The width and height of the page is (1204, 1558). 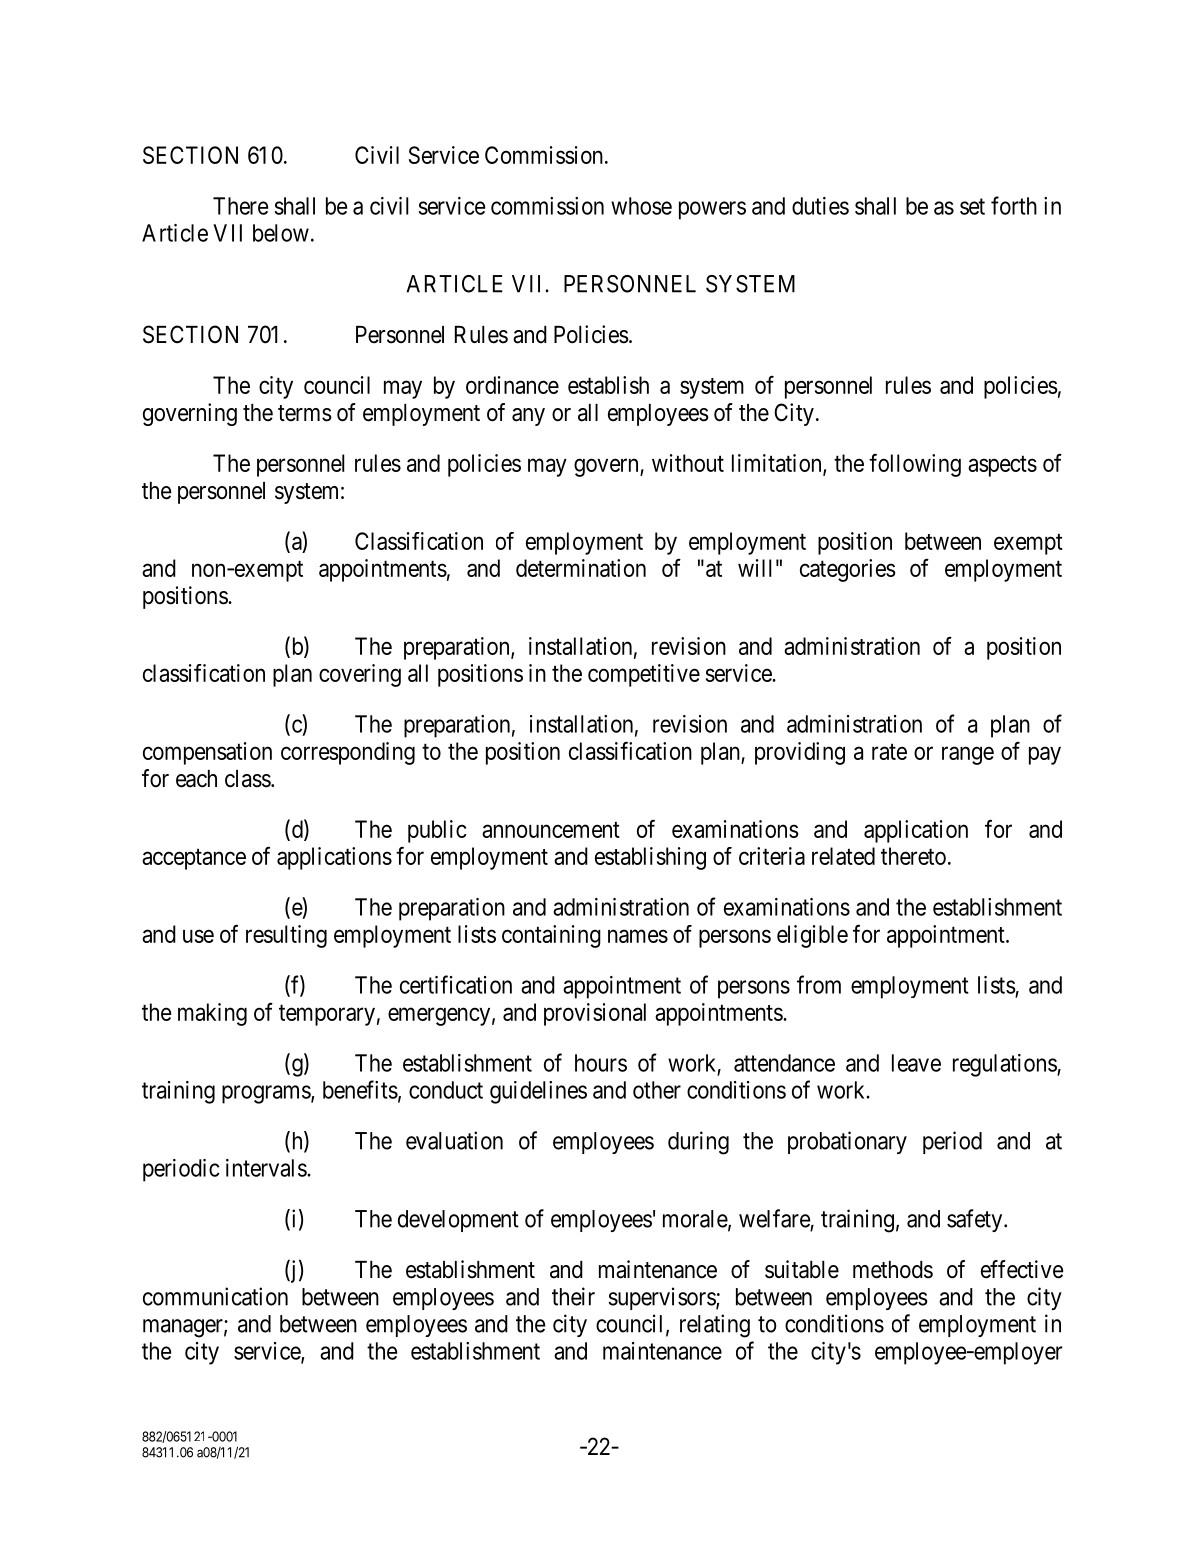 I want to click on terms, so click(x=305, y=413).
